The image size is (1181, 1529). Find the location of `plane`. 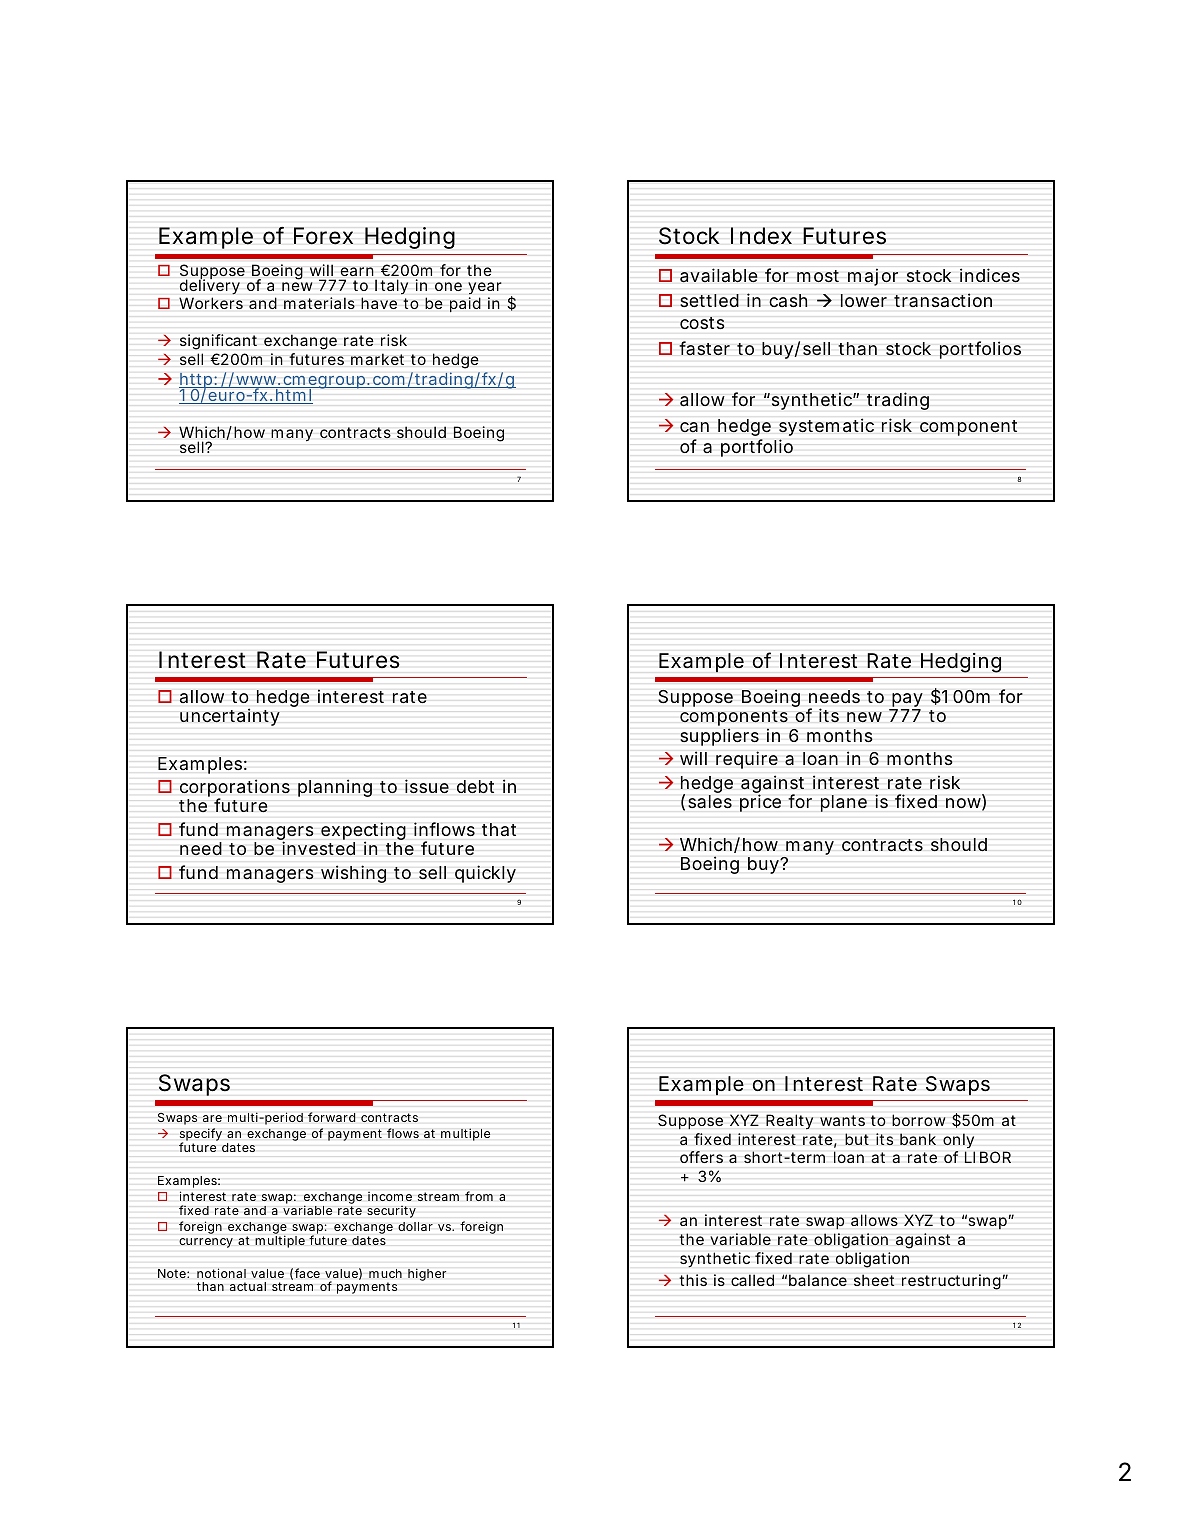

plane is located at coordinates (843, 803).
